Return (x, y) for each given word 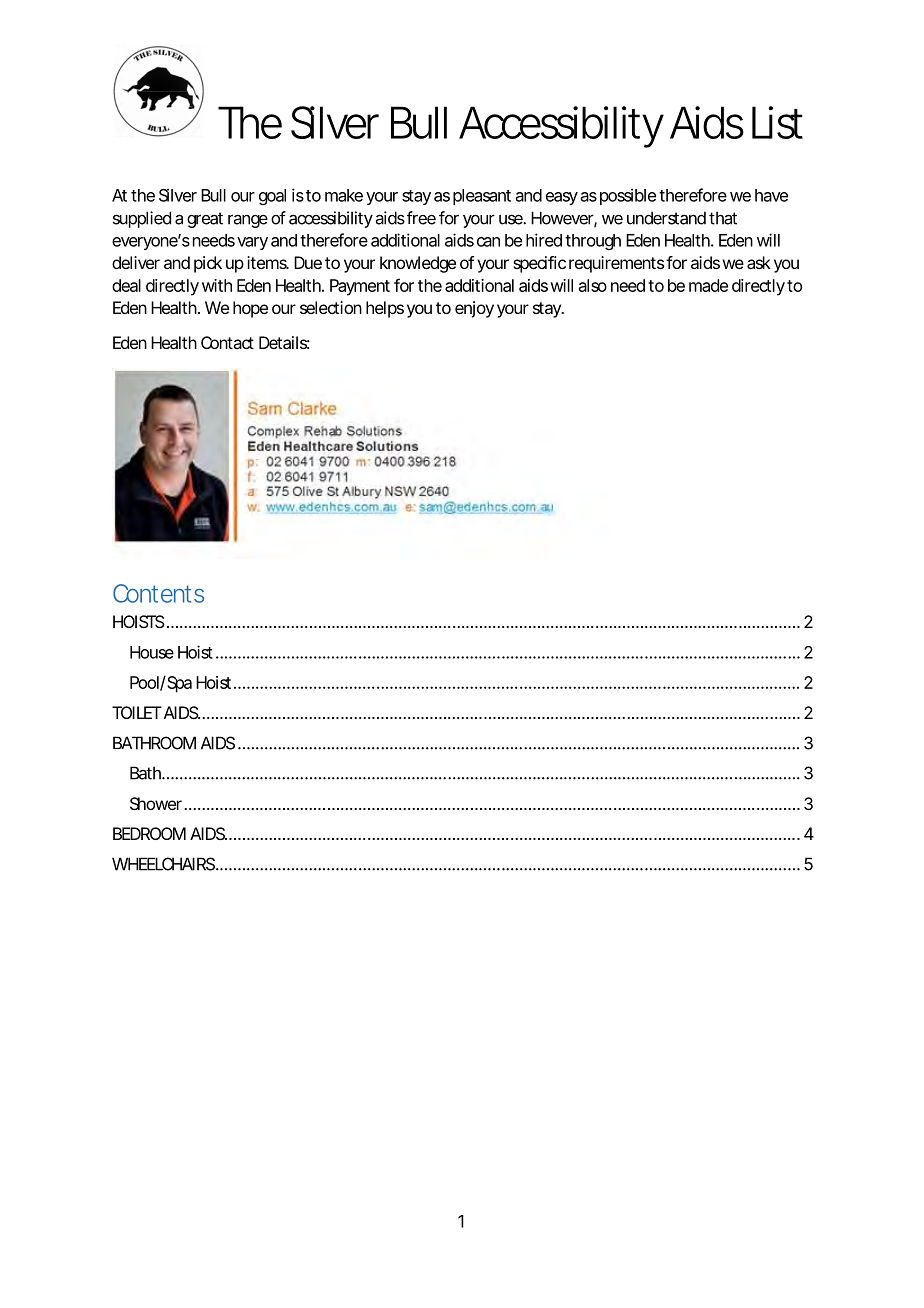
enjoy (474, 309)
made (708, 285)
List (777, 122)
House (152, 652)
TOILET (136, 712)
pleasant (482, 197)
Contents (158, 593)
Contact (227, 342)
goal (272, 197)
